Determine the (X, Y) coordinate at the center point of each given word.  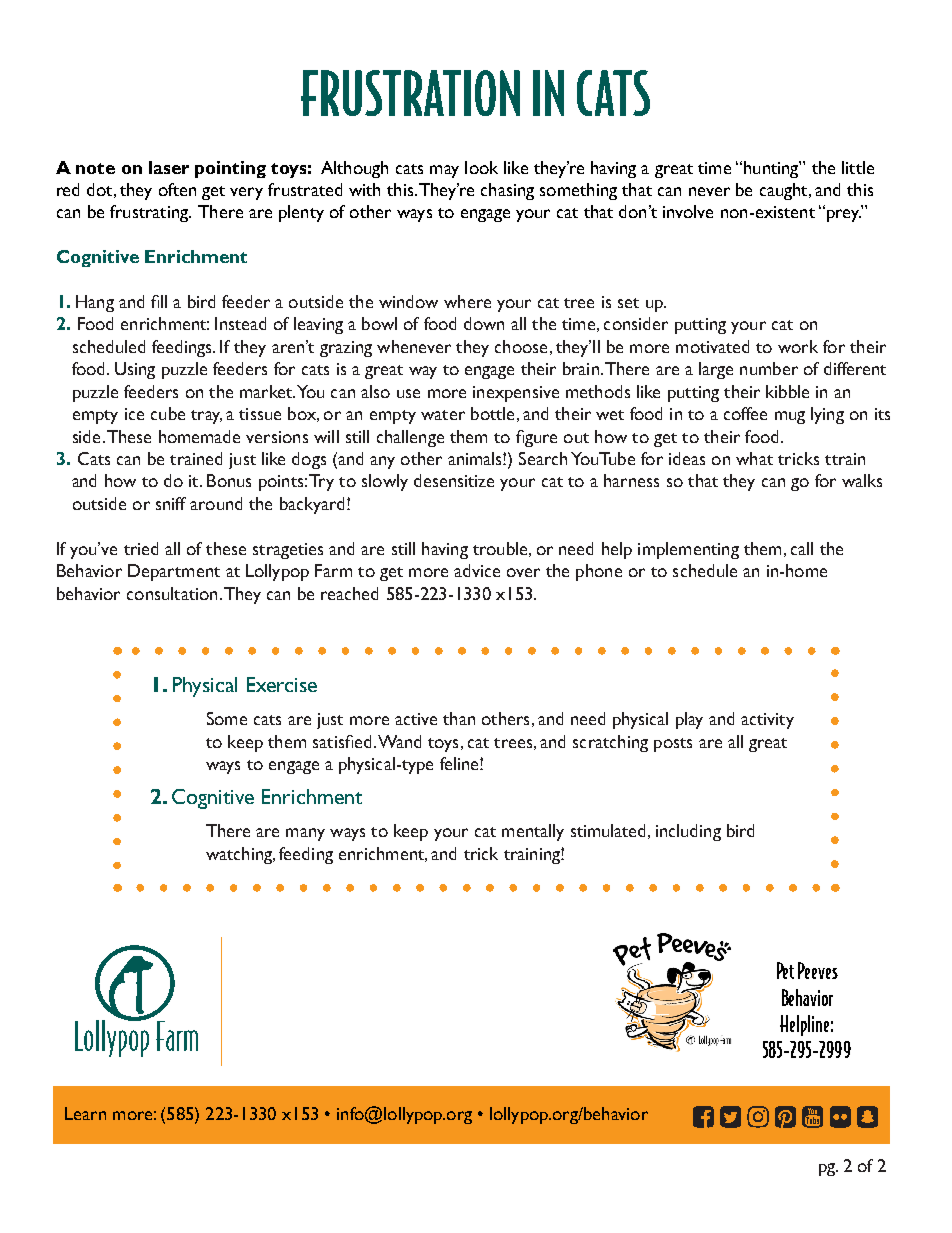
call (802, 548)
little (858, 167)
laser (169, 167)
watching (240, 855)
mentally (533, 832)
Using (135, 370)
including (688, 832)
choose (521, 346)
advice (477, 570)
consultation (172, 593)
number (769, 368)
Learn (85, 1113)
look (481, 167)
